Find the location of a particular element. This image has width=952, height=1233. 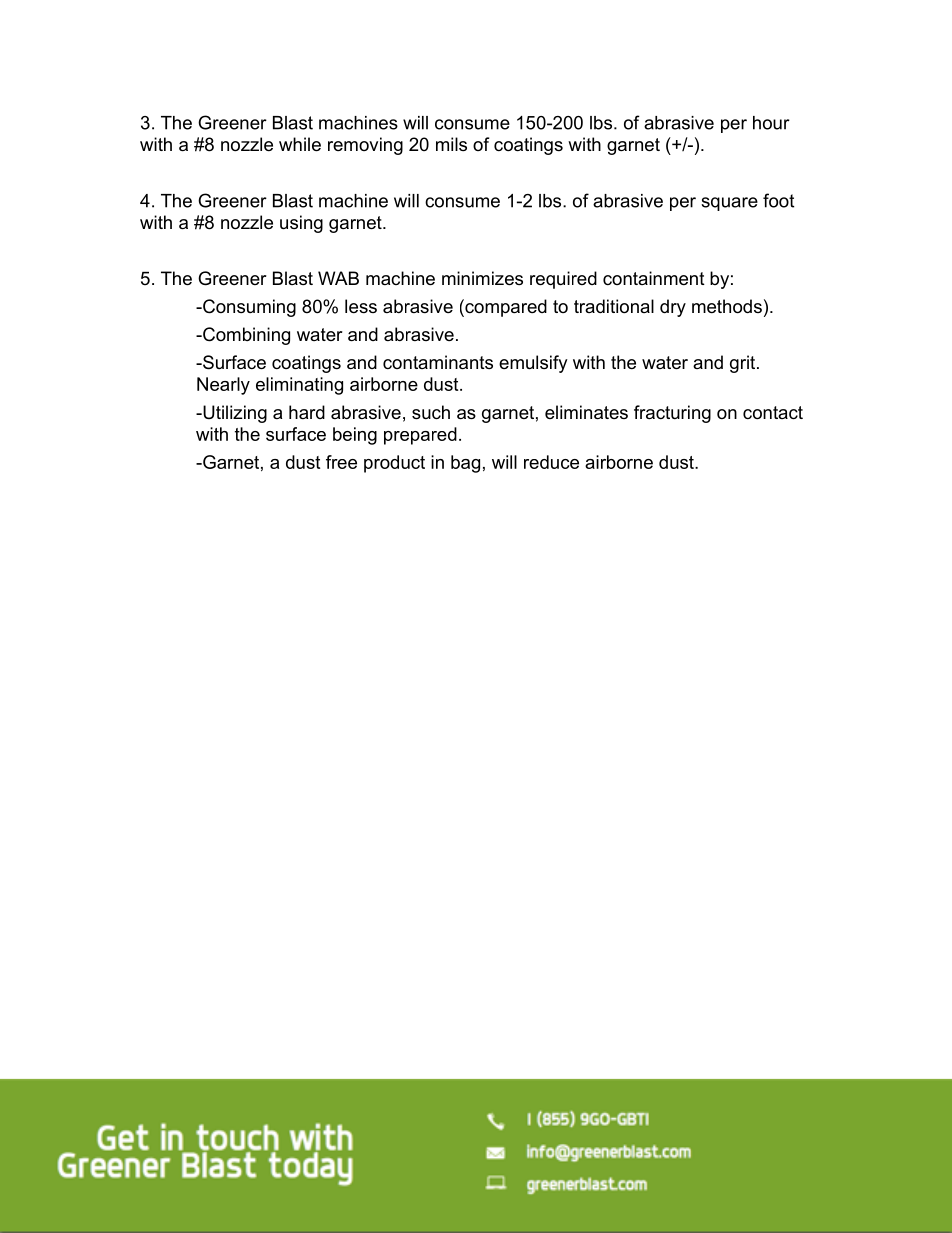

using is located at coordinates (301, 224).
